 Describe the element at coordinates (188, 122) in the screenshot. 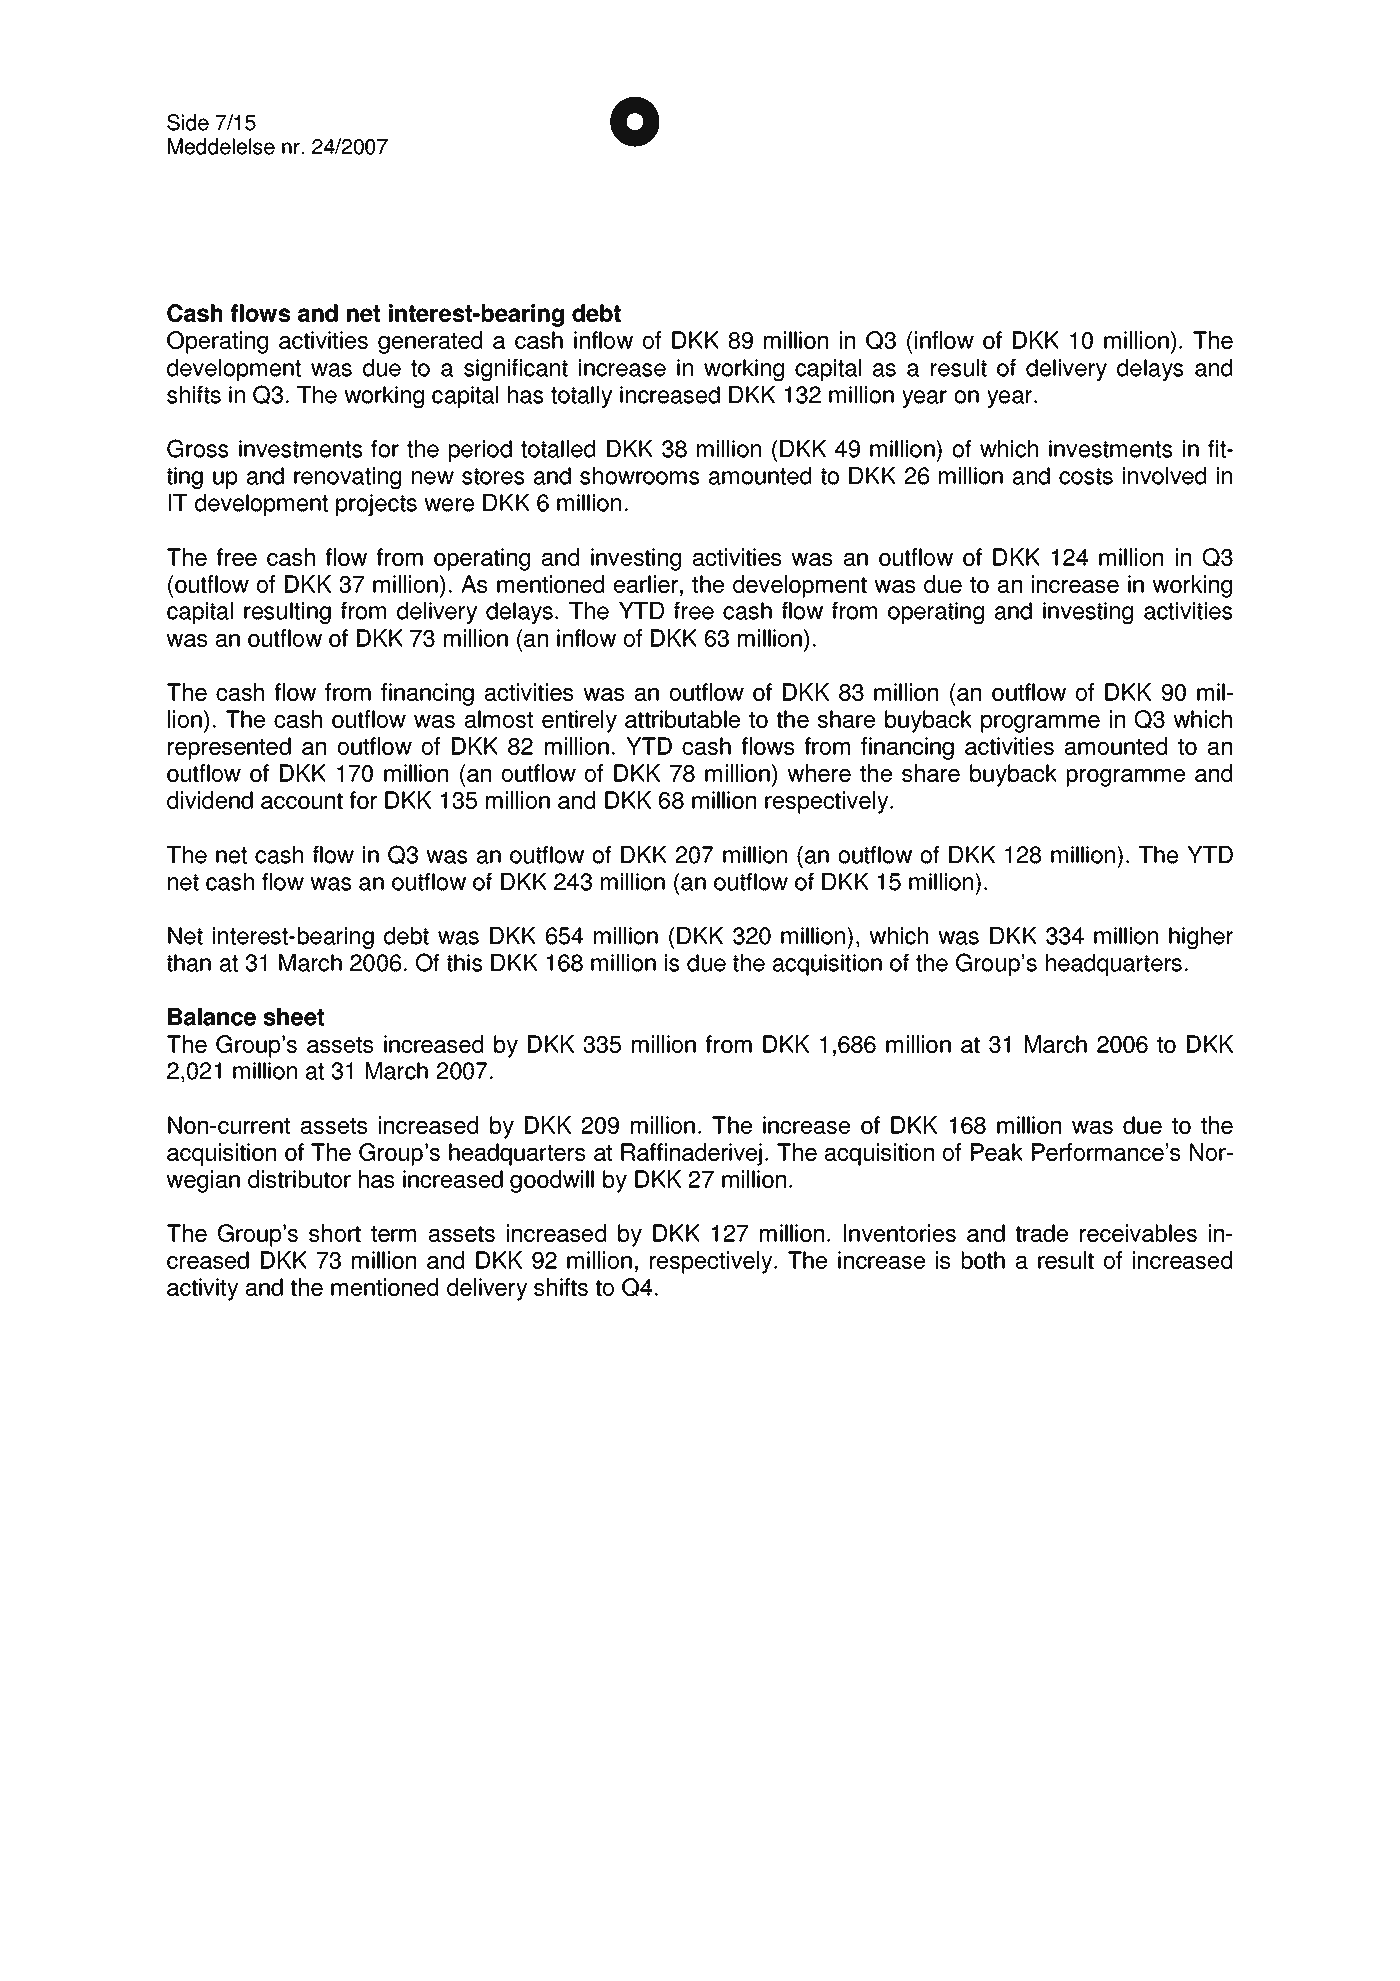

I see `Side` at that location.
